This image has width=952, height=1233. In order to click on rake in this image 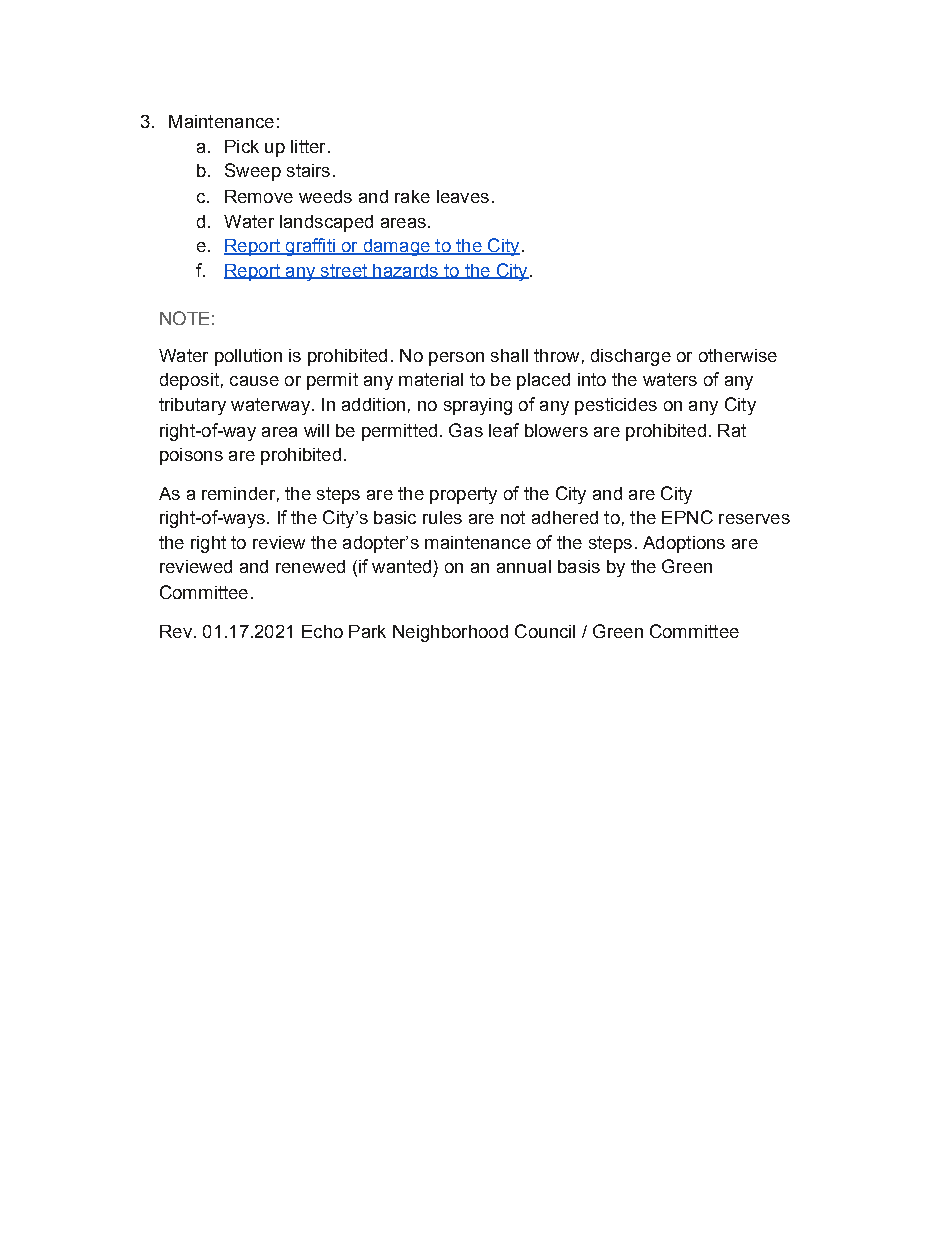, I will do `click(412, 196)`.
